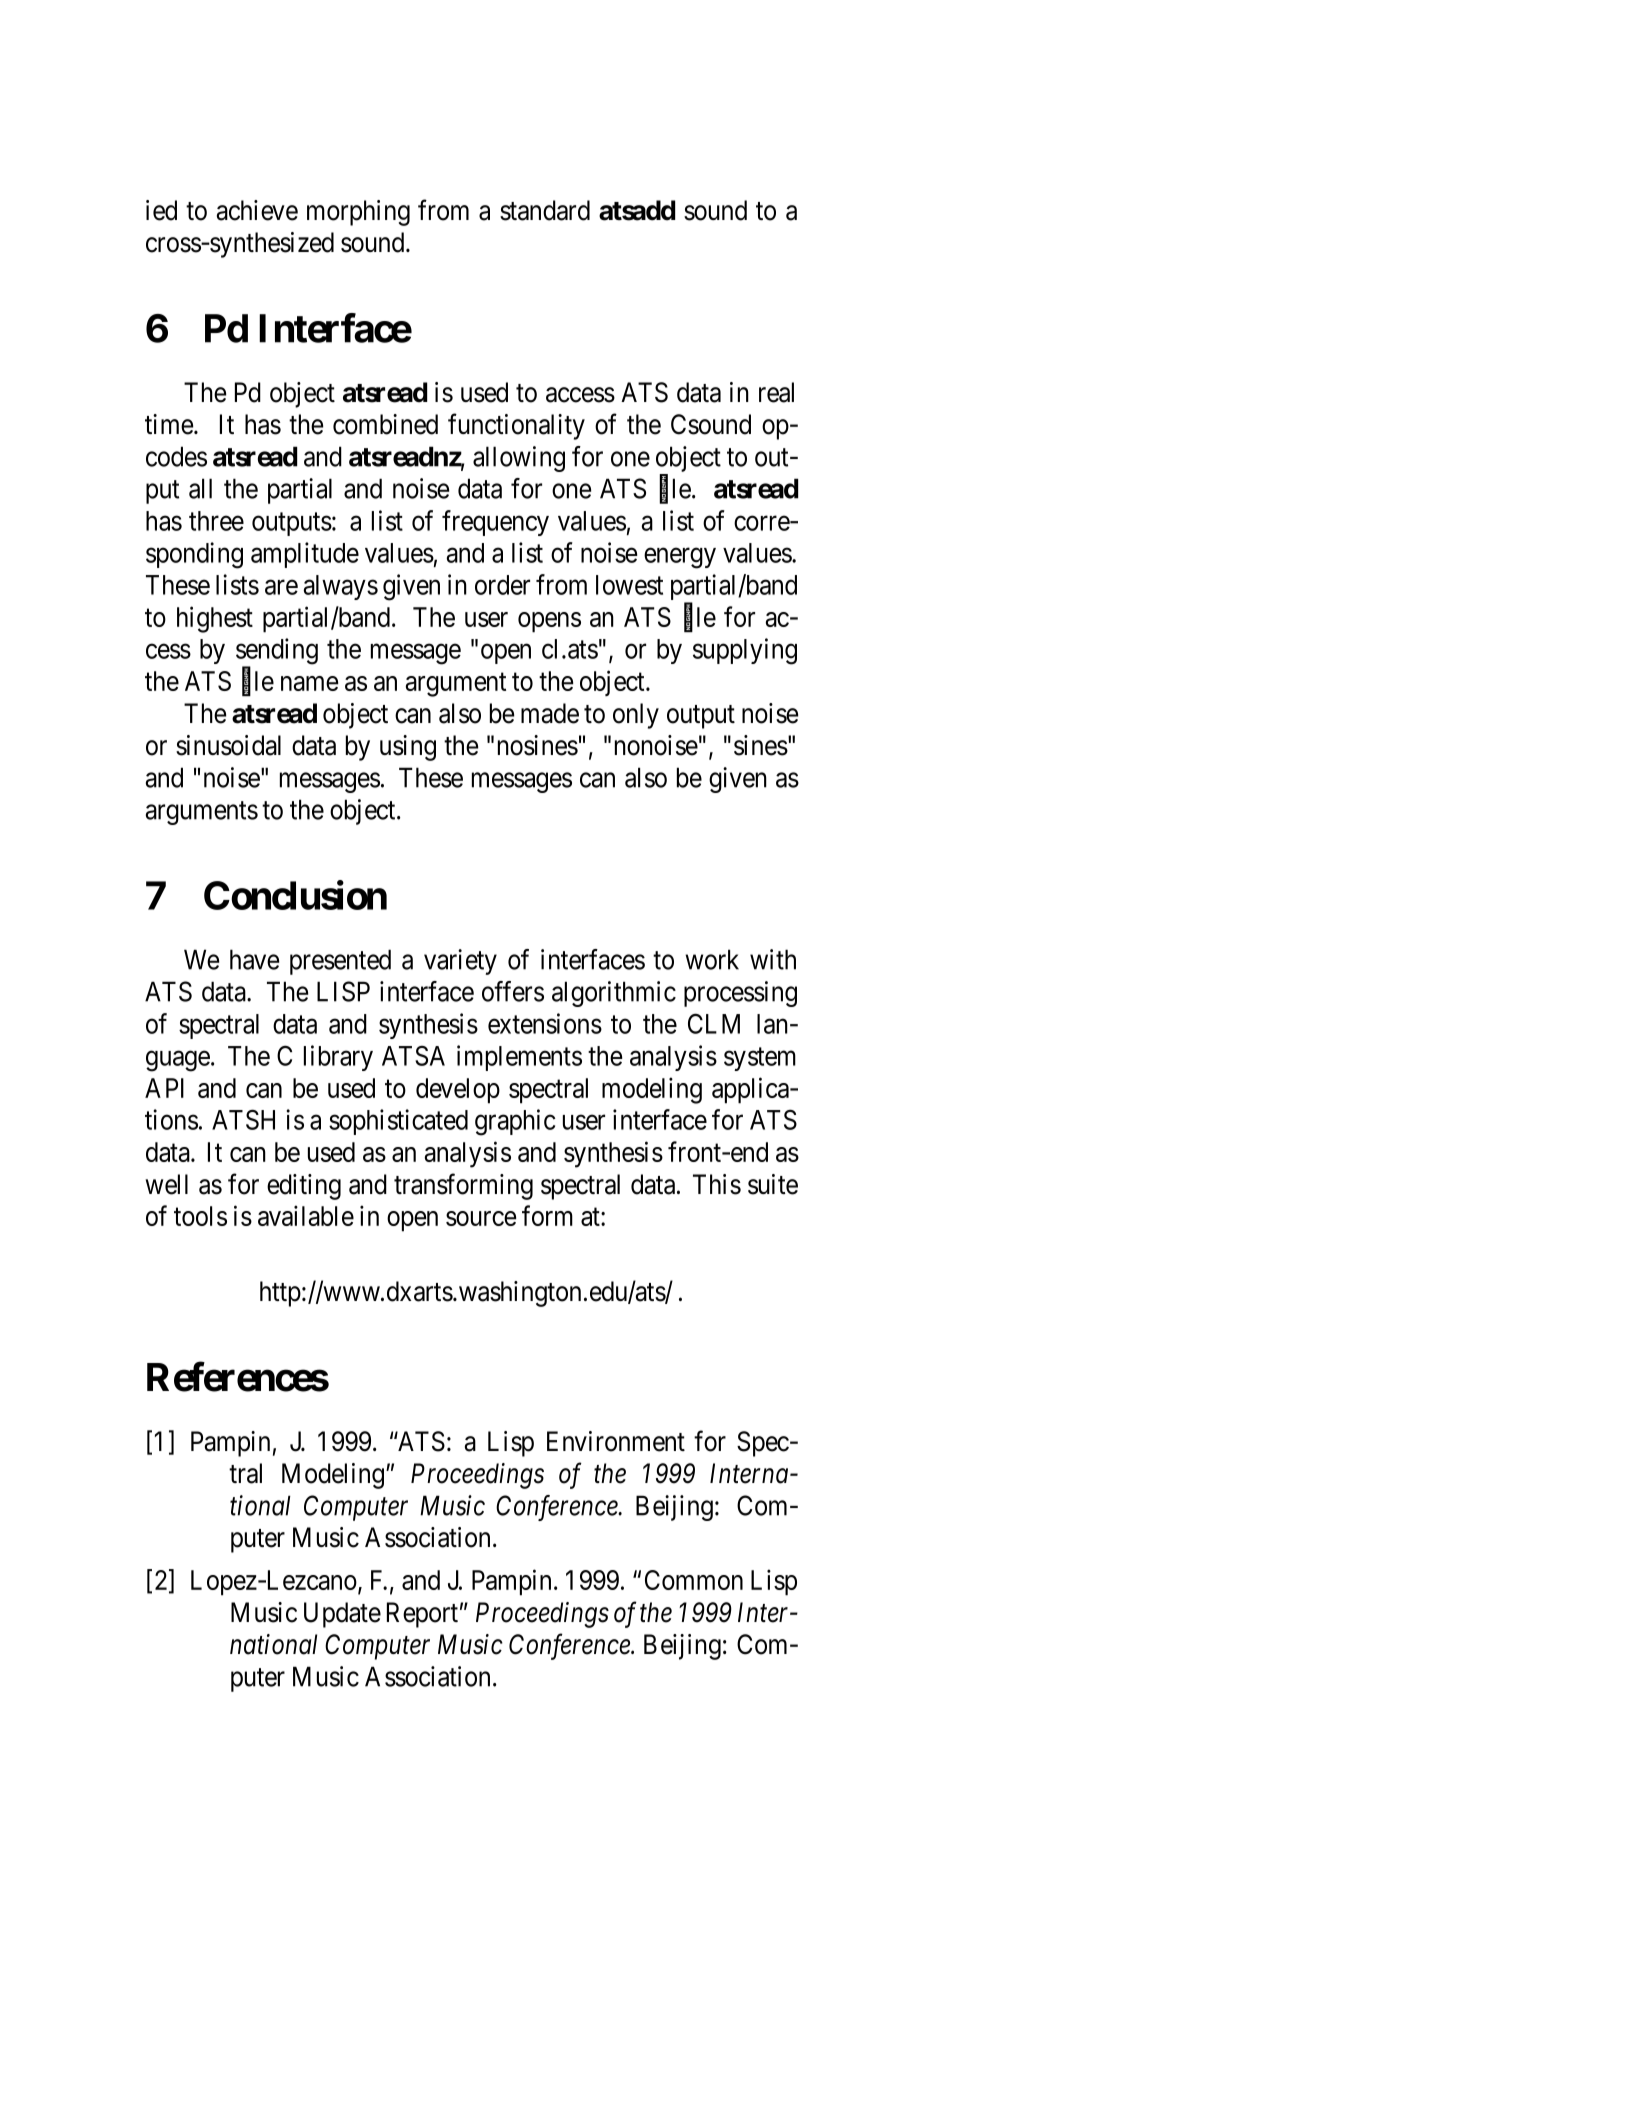 The image size is (1643, 2126). I want to click on real, so click(776, 392).
